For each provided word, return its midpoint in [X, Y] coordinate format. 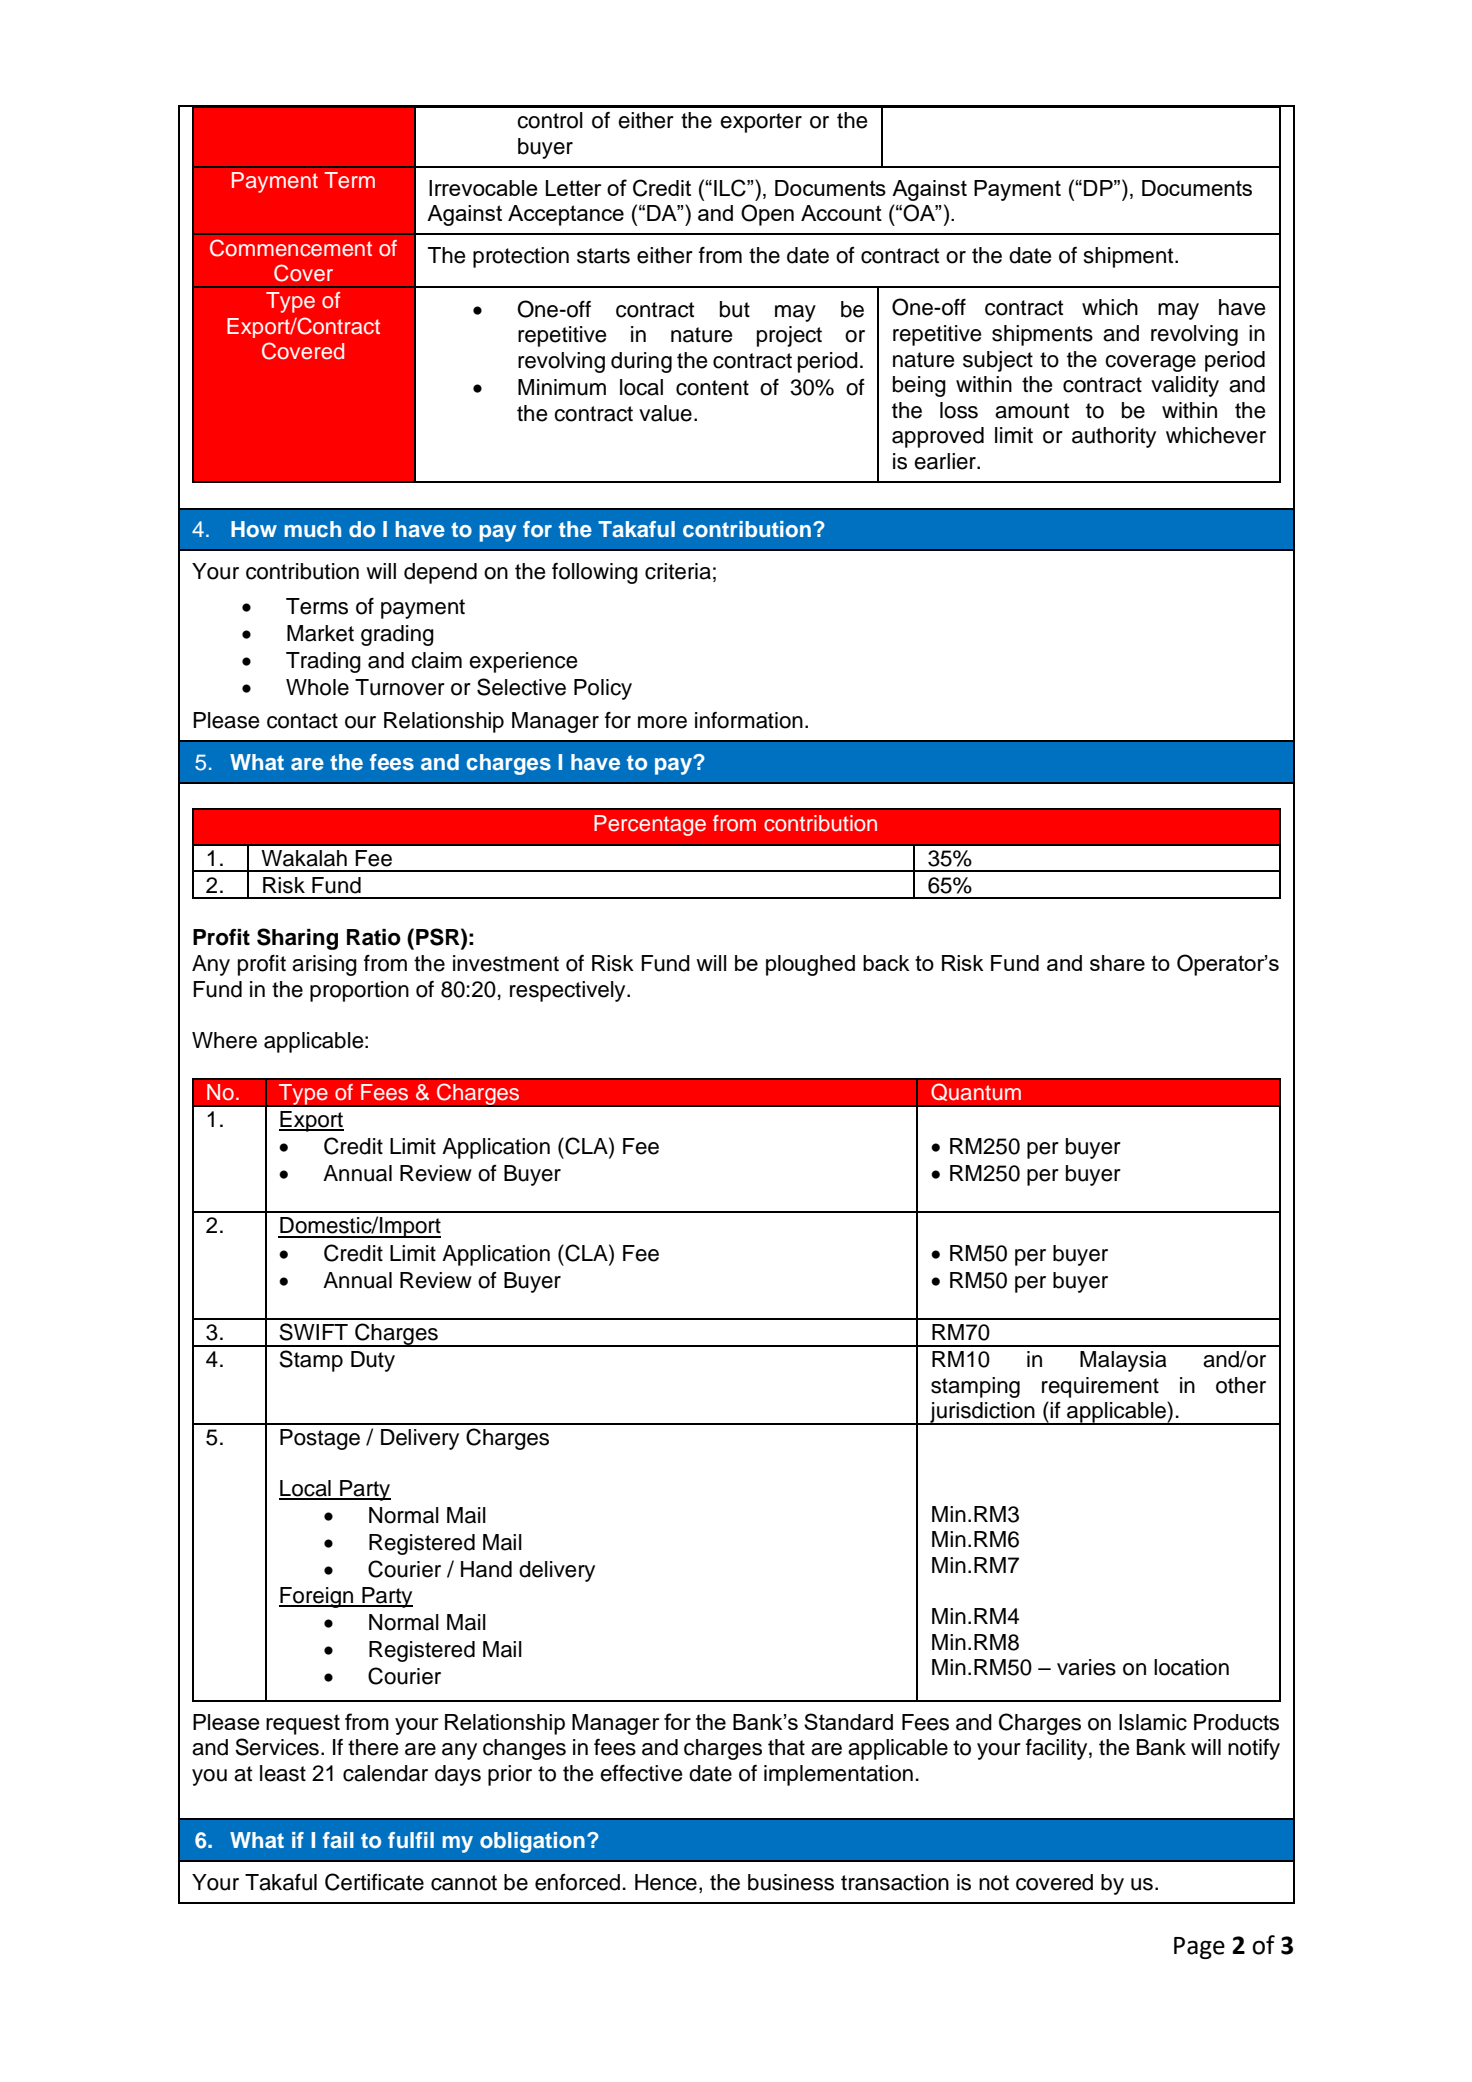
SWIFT [313, 1332]
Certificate [374, 1882]
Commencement [291, 248]
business [791, 1882]
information [749, 720]
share [1117, 963]
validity [1185, 386]
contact [302, 721]
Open [767, 215]
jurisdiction [982, 1413]
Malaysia [1123, 1361]
